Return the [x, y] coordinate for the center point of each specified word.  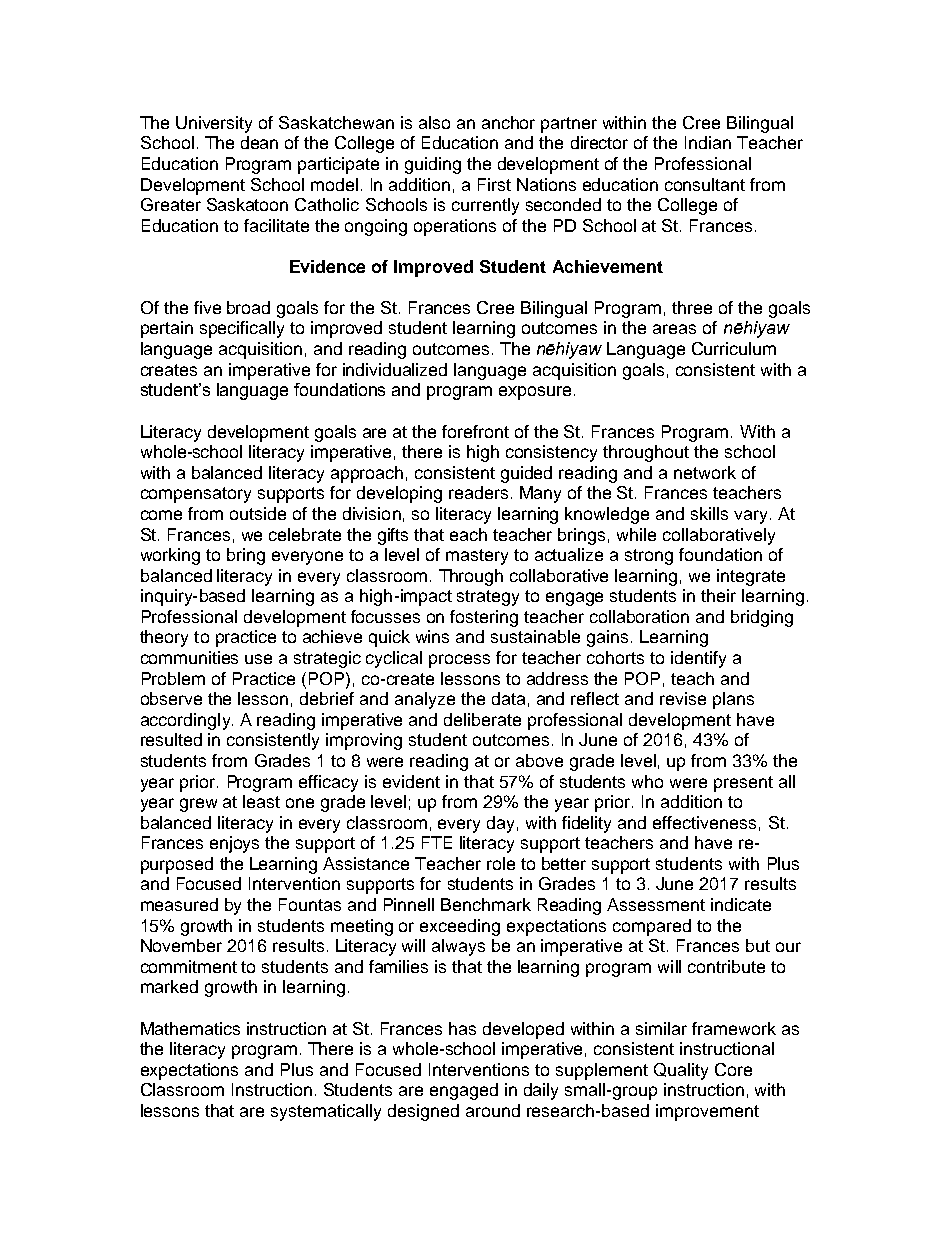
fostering [484, 618]
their [718, 595]
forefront [475, 431]
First [494, 184]
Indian [708, 142]
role [501, 863]
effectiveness [704, 822]
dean [259, 142]
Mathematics [190, 1028]
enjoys [234, 844]
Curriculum [734, 348]
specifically [242, 329]
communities [189, 657]
